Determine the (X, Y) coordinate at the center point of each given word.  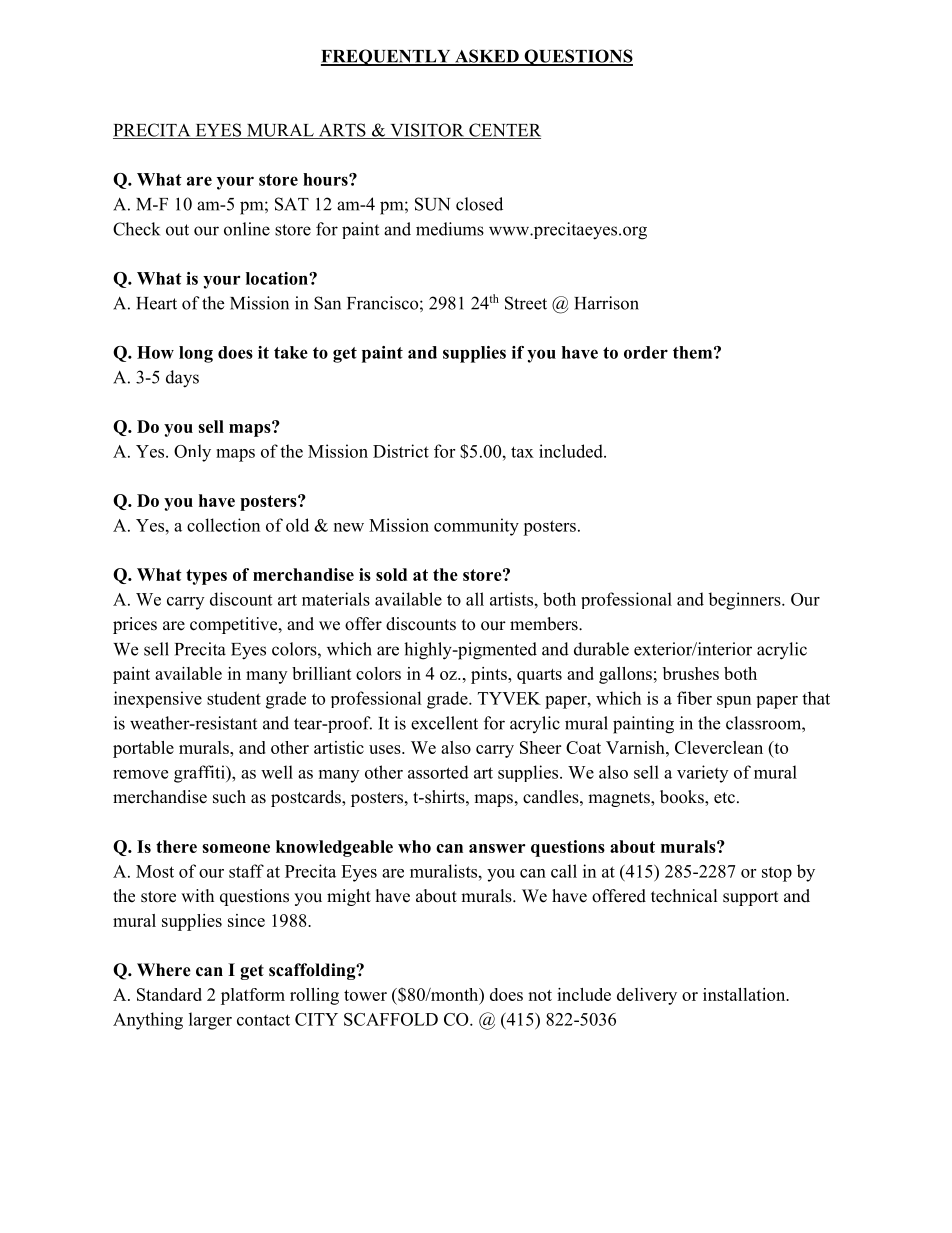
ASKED (487, 57)
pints (490, 675)
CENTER (504, 131)
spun (734, 702)
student (234, 698)
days (182, 379)
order (646, 352)
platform (253, 996)
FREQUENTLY (387, 57)
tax (522, 452)
